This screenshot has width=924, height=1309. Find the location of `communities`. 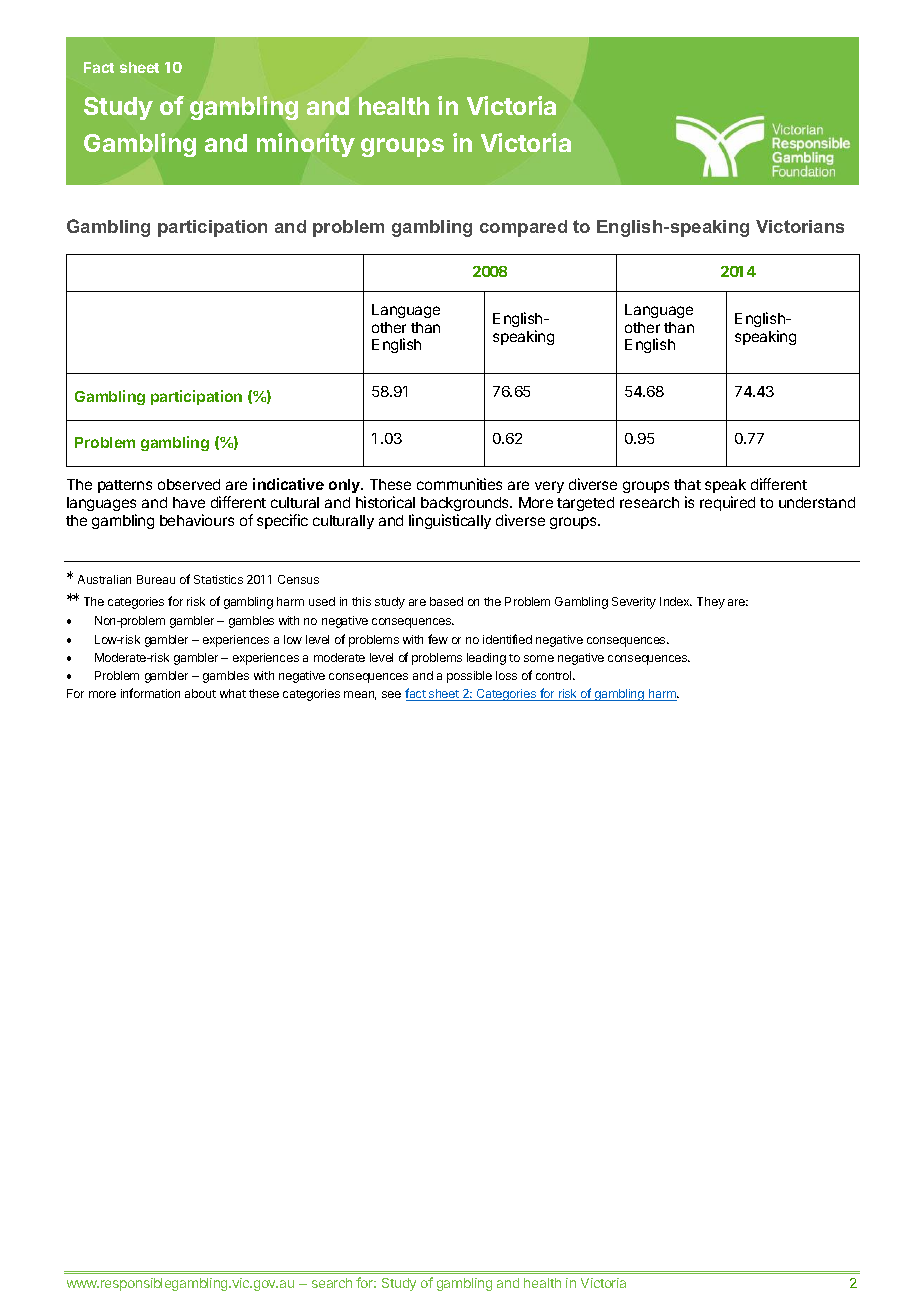

communities is located at coordinates (459, 484).
